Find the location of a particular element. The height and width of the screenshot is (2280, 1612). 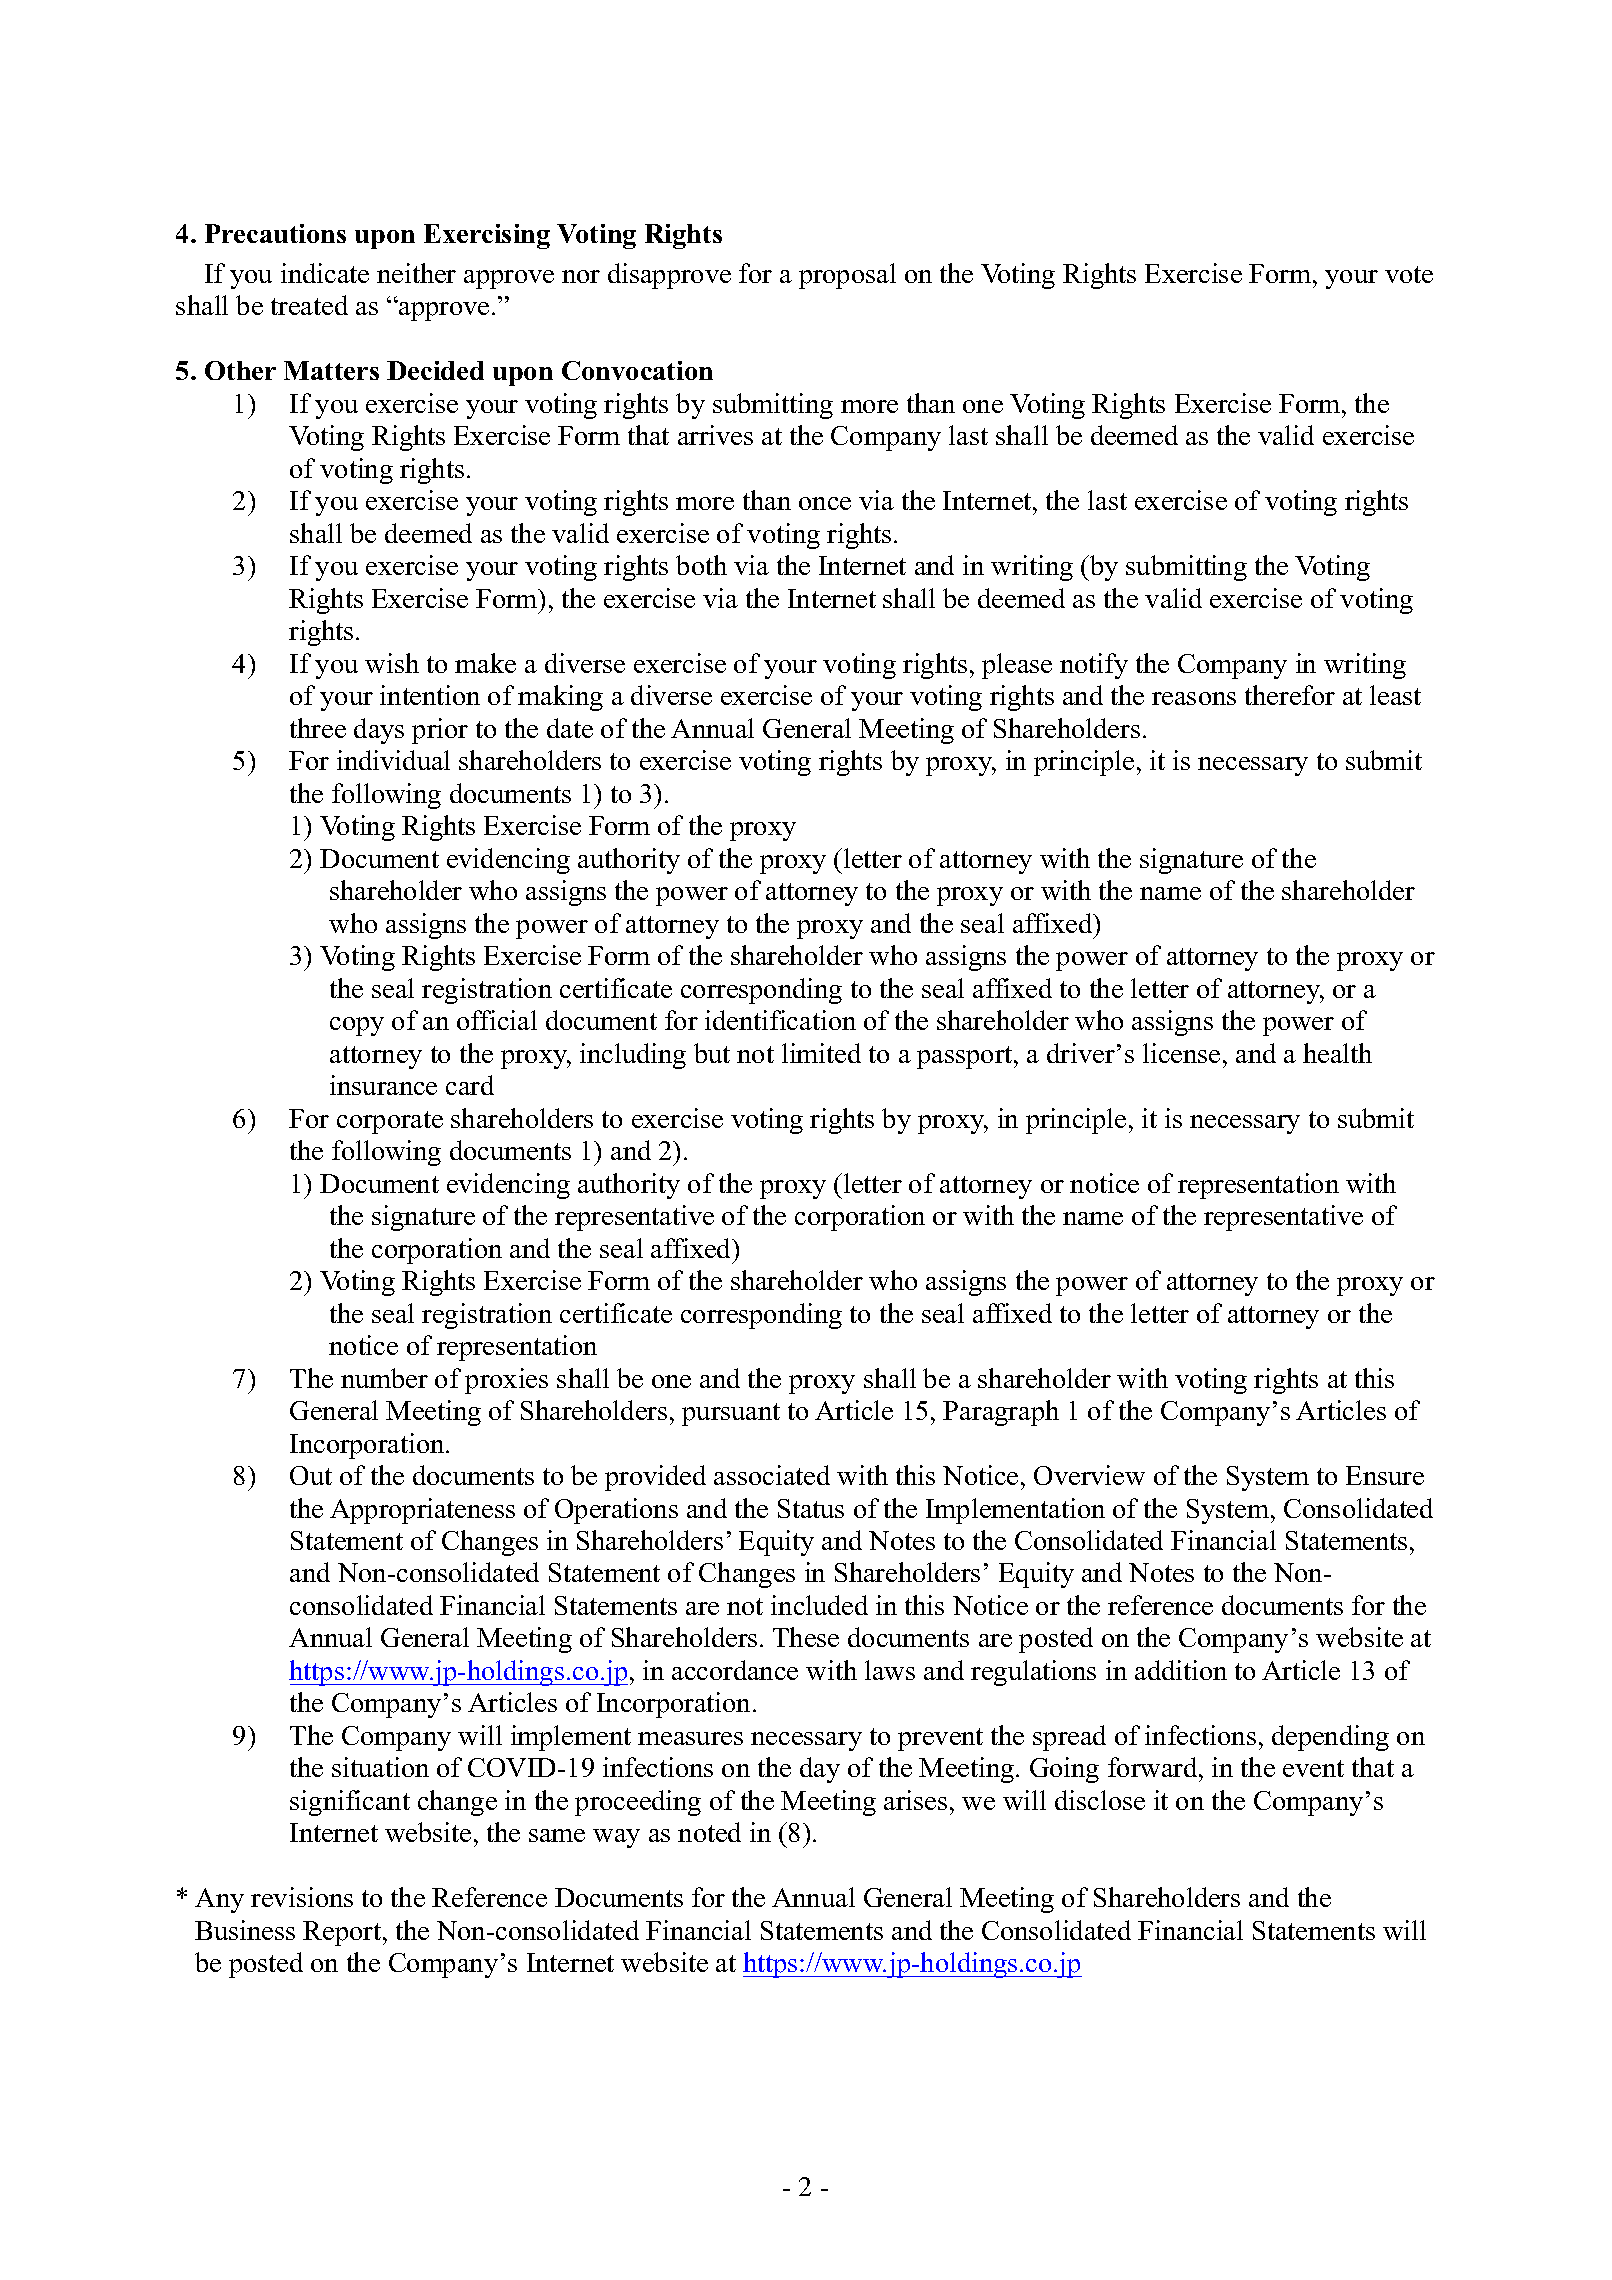

Ensure is located at coordinates (1385, 1475).
